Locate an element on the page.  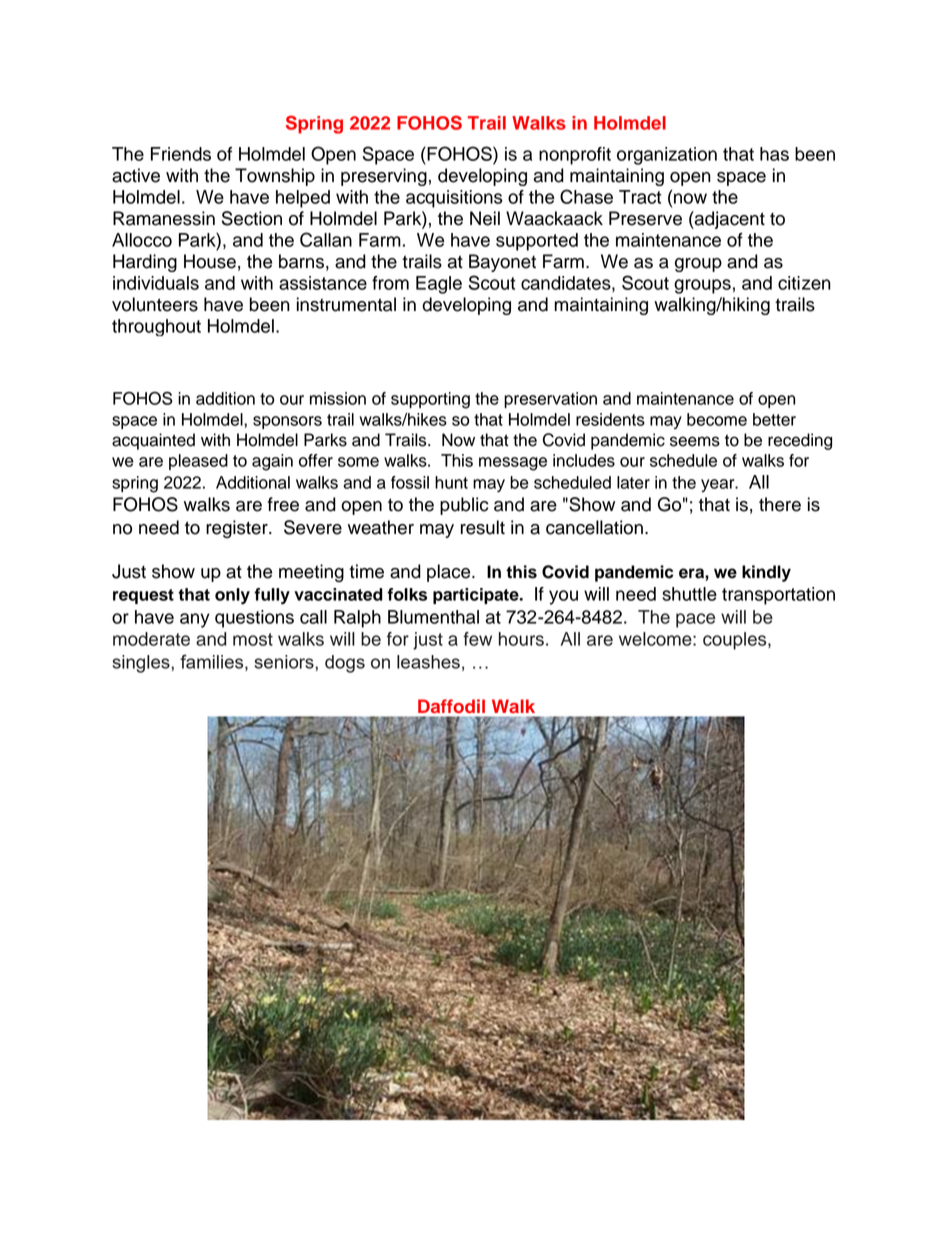
organization is located at coordinates (667, 156).
